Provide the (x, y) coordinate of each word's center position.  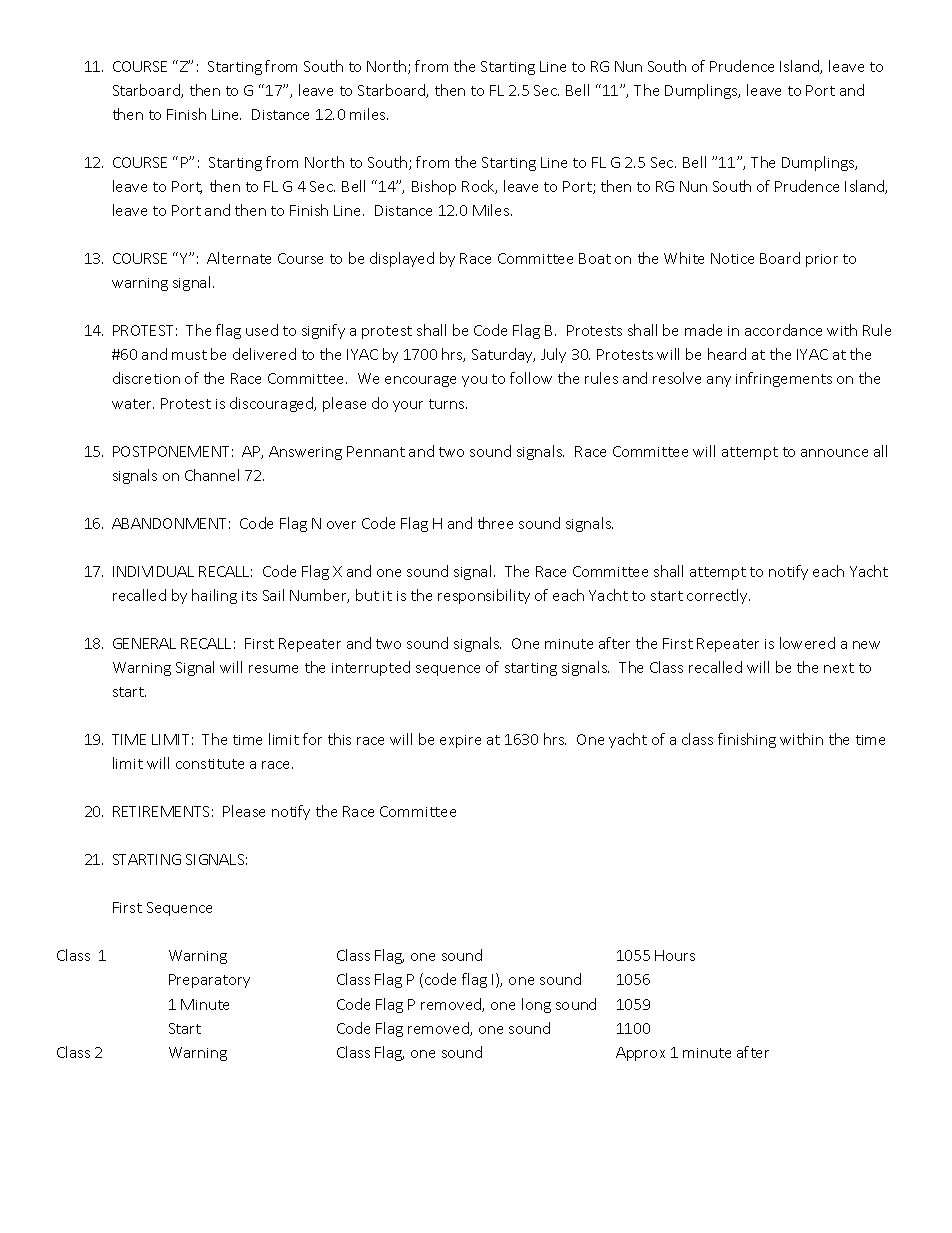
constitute (210, 764)
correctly (718, 596)
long (536, 1005)
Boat (595, 258)
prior (822, 260)
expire (460, 741)
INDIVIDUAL (153, 571)
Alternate (239, 258)
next (839, 668)
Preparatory (209, 981)
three (495, 523)
